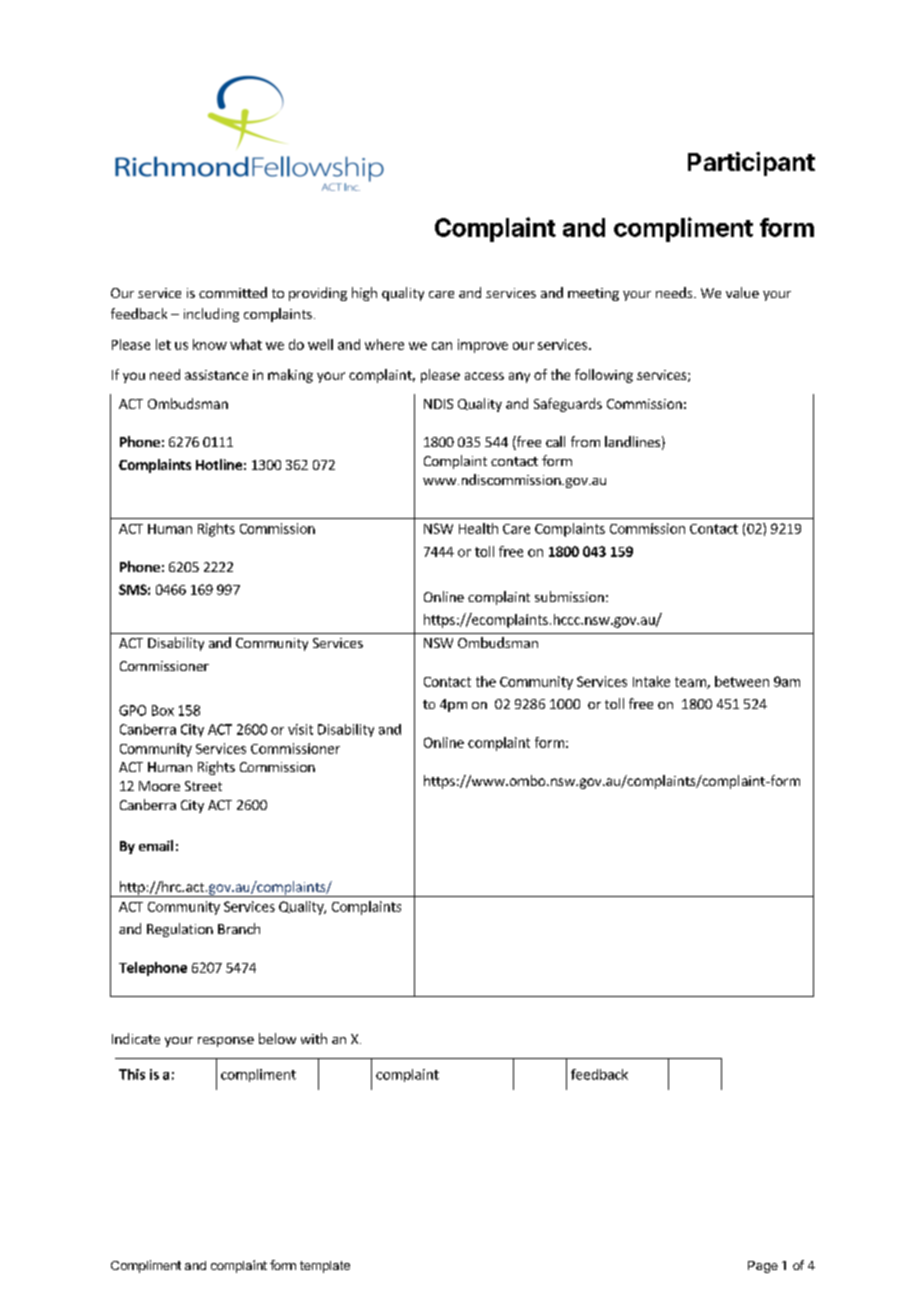 The image size is (924, 1308). I want to click on template, so click(325, 1267).
